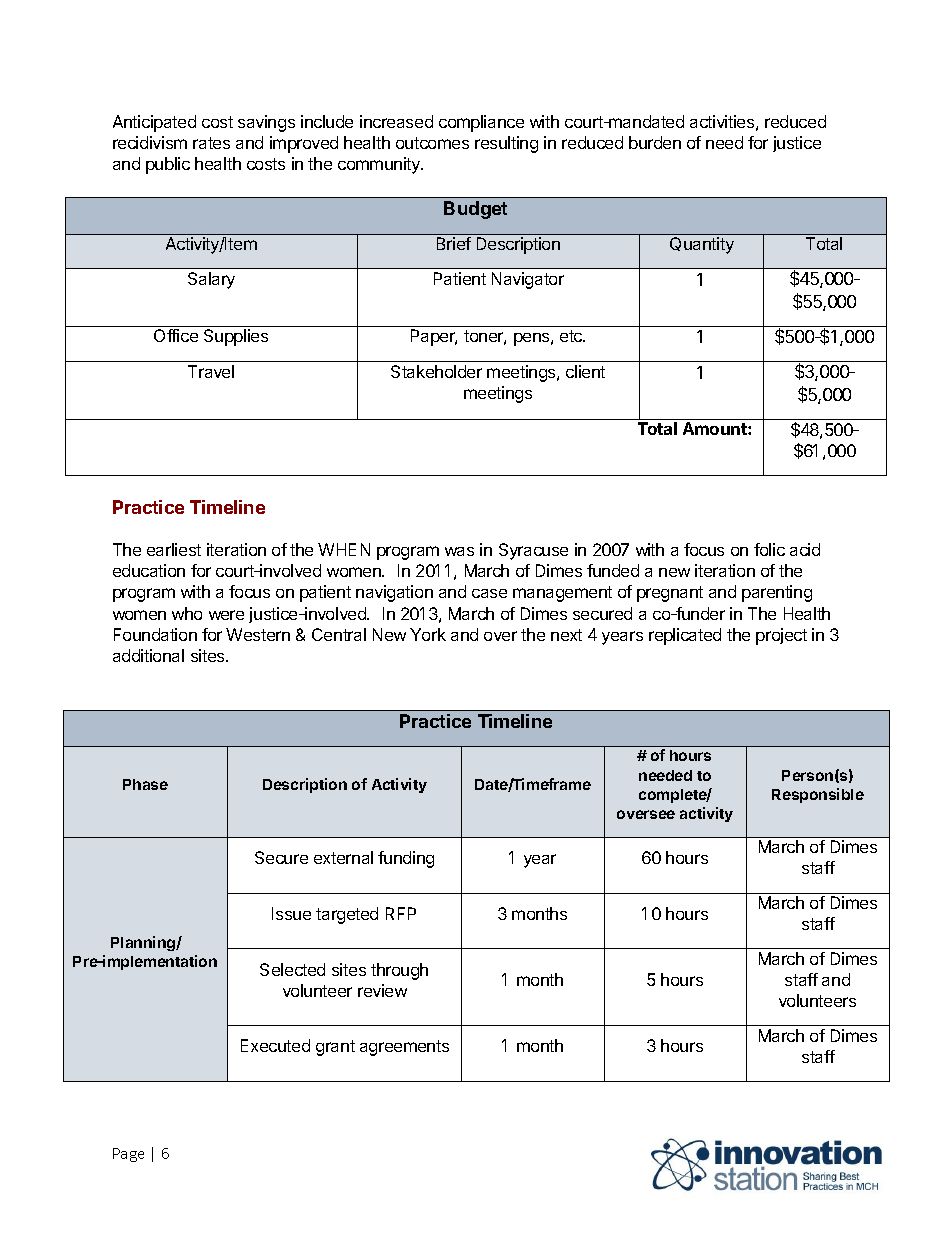 This screenshot has width=952, height=1233. I want to click on Page, so click(128, 1155).
